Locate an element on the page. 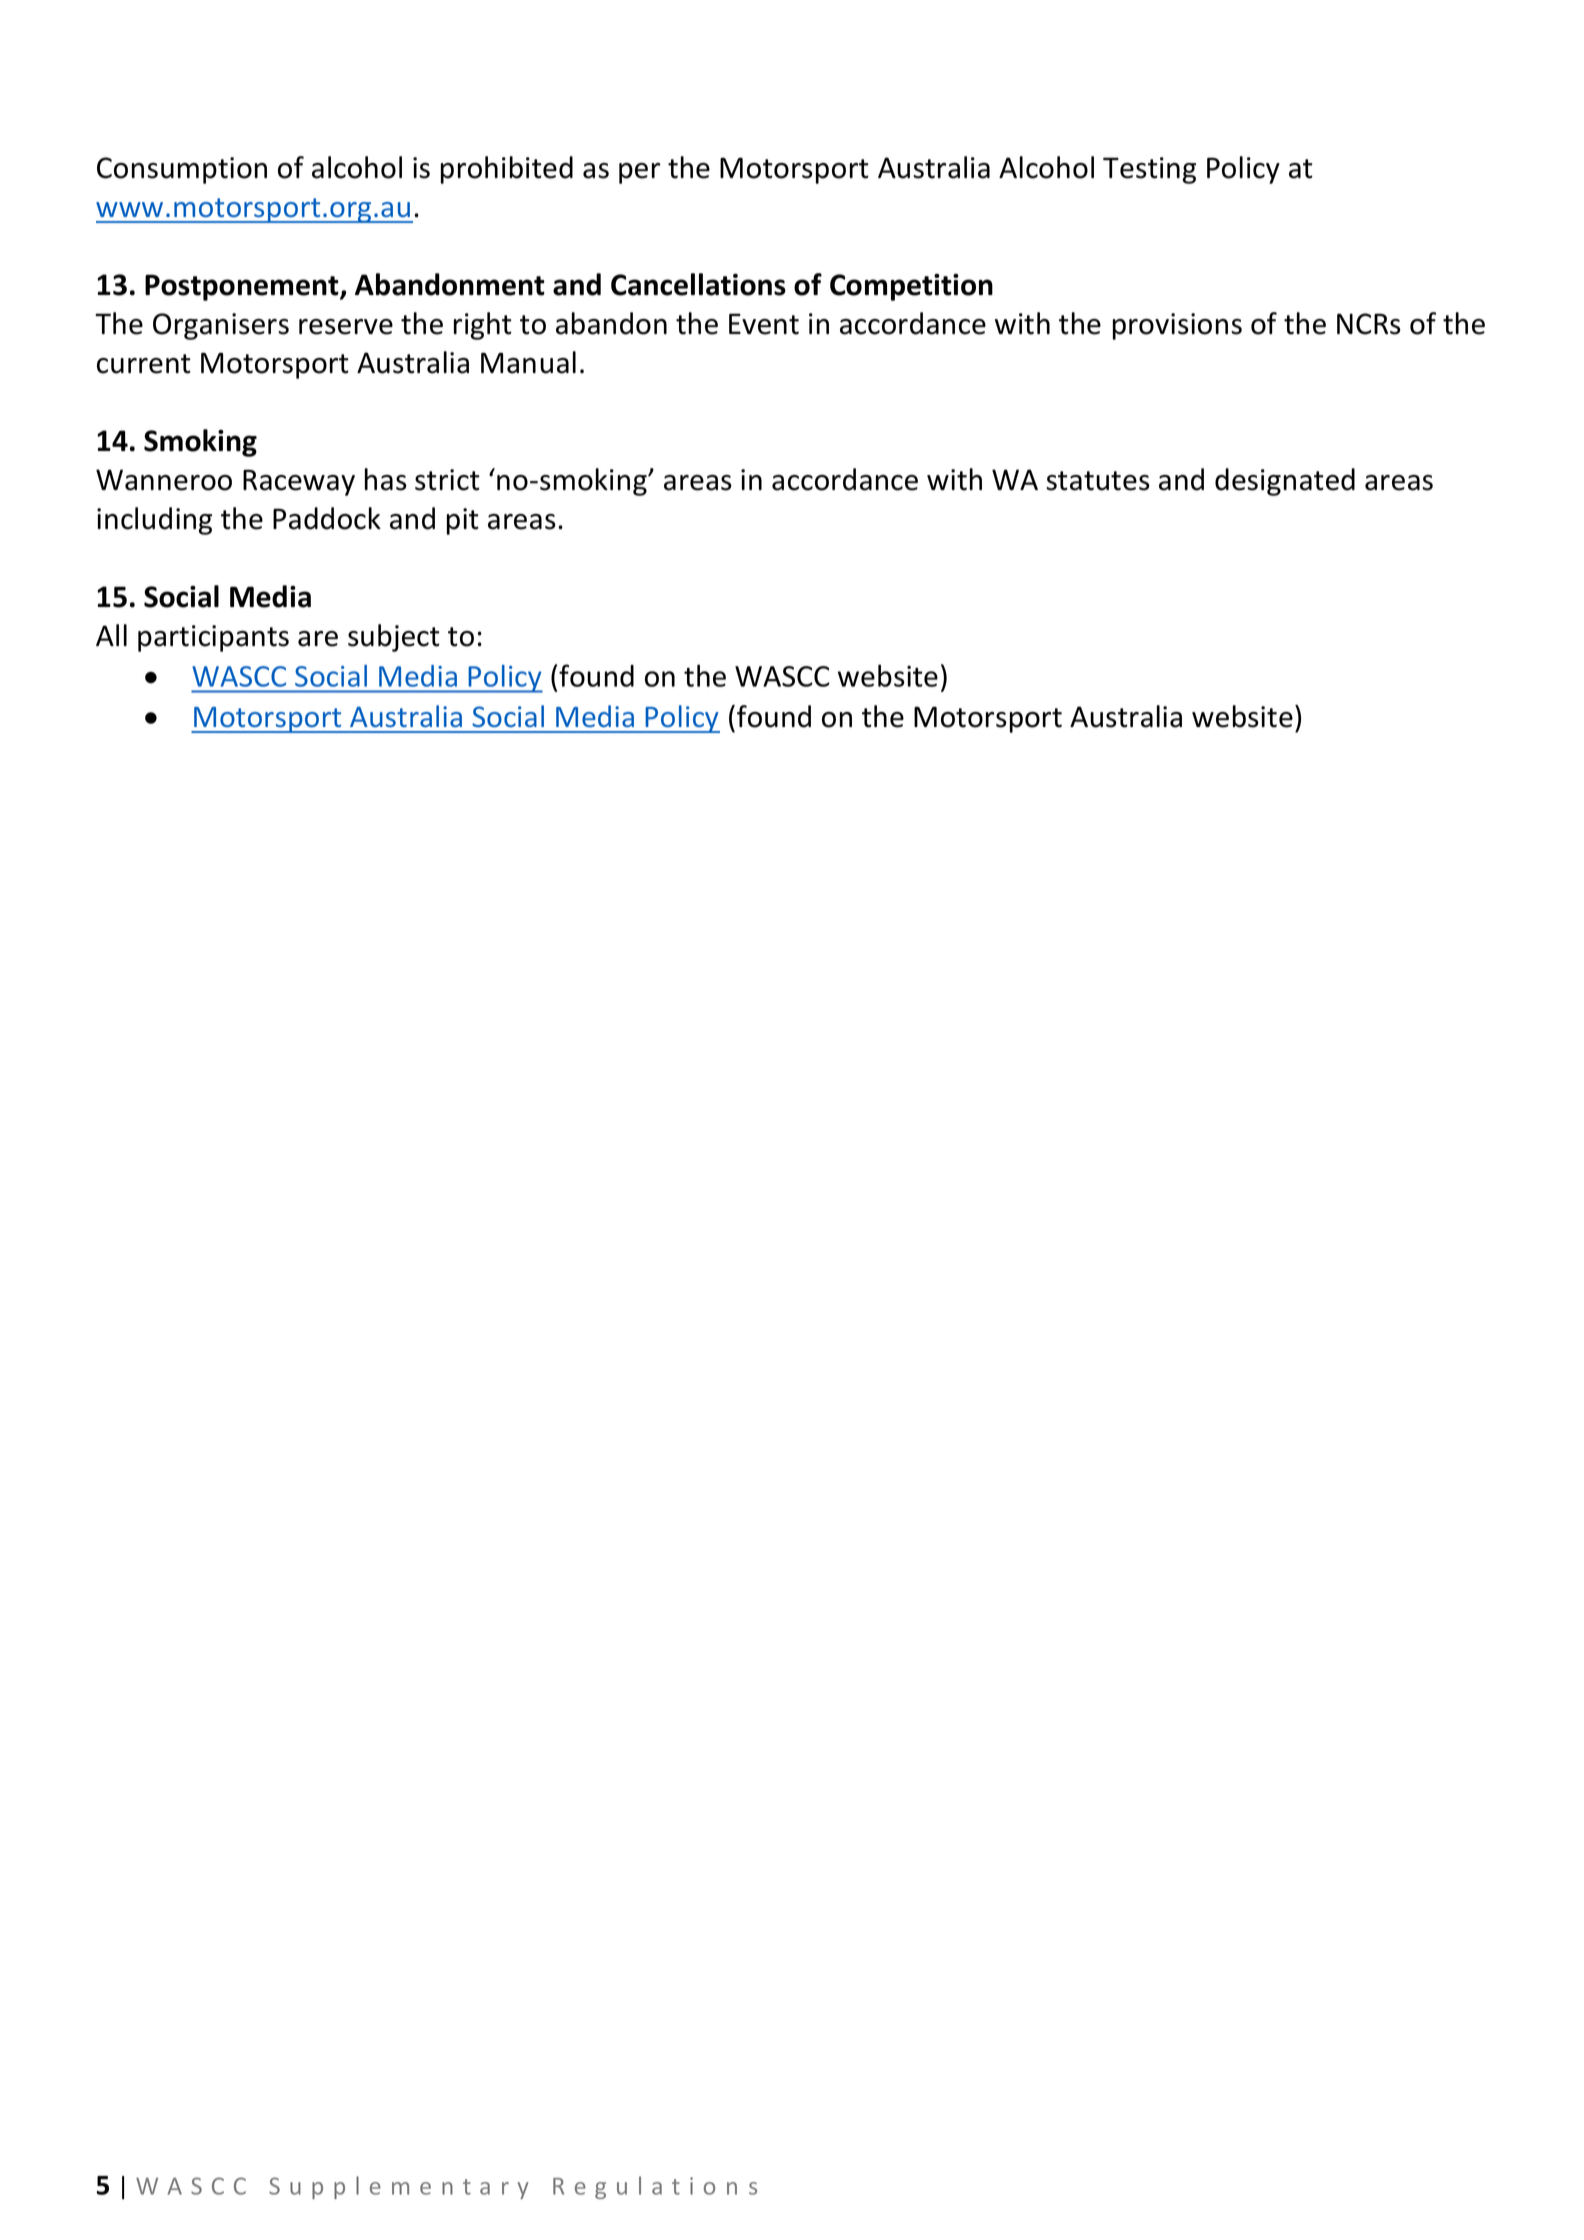 This page has height=2240, width=1584. Raceway is located at coordinates (299, 482).
